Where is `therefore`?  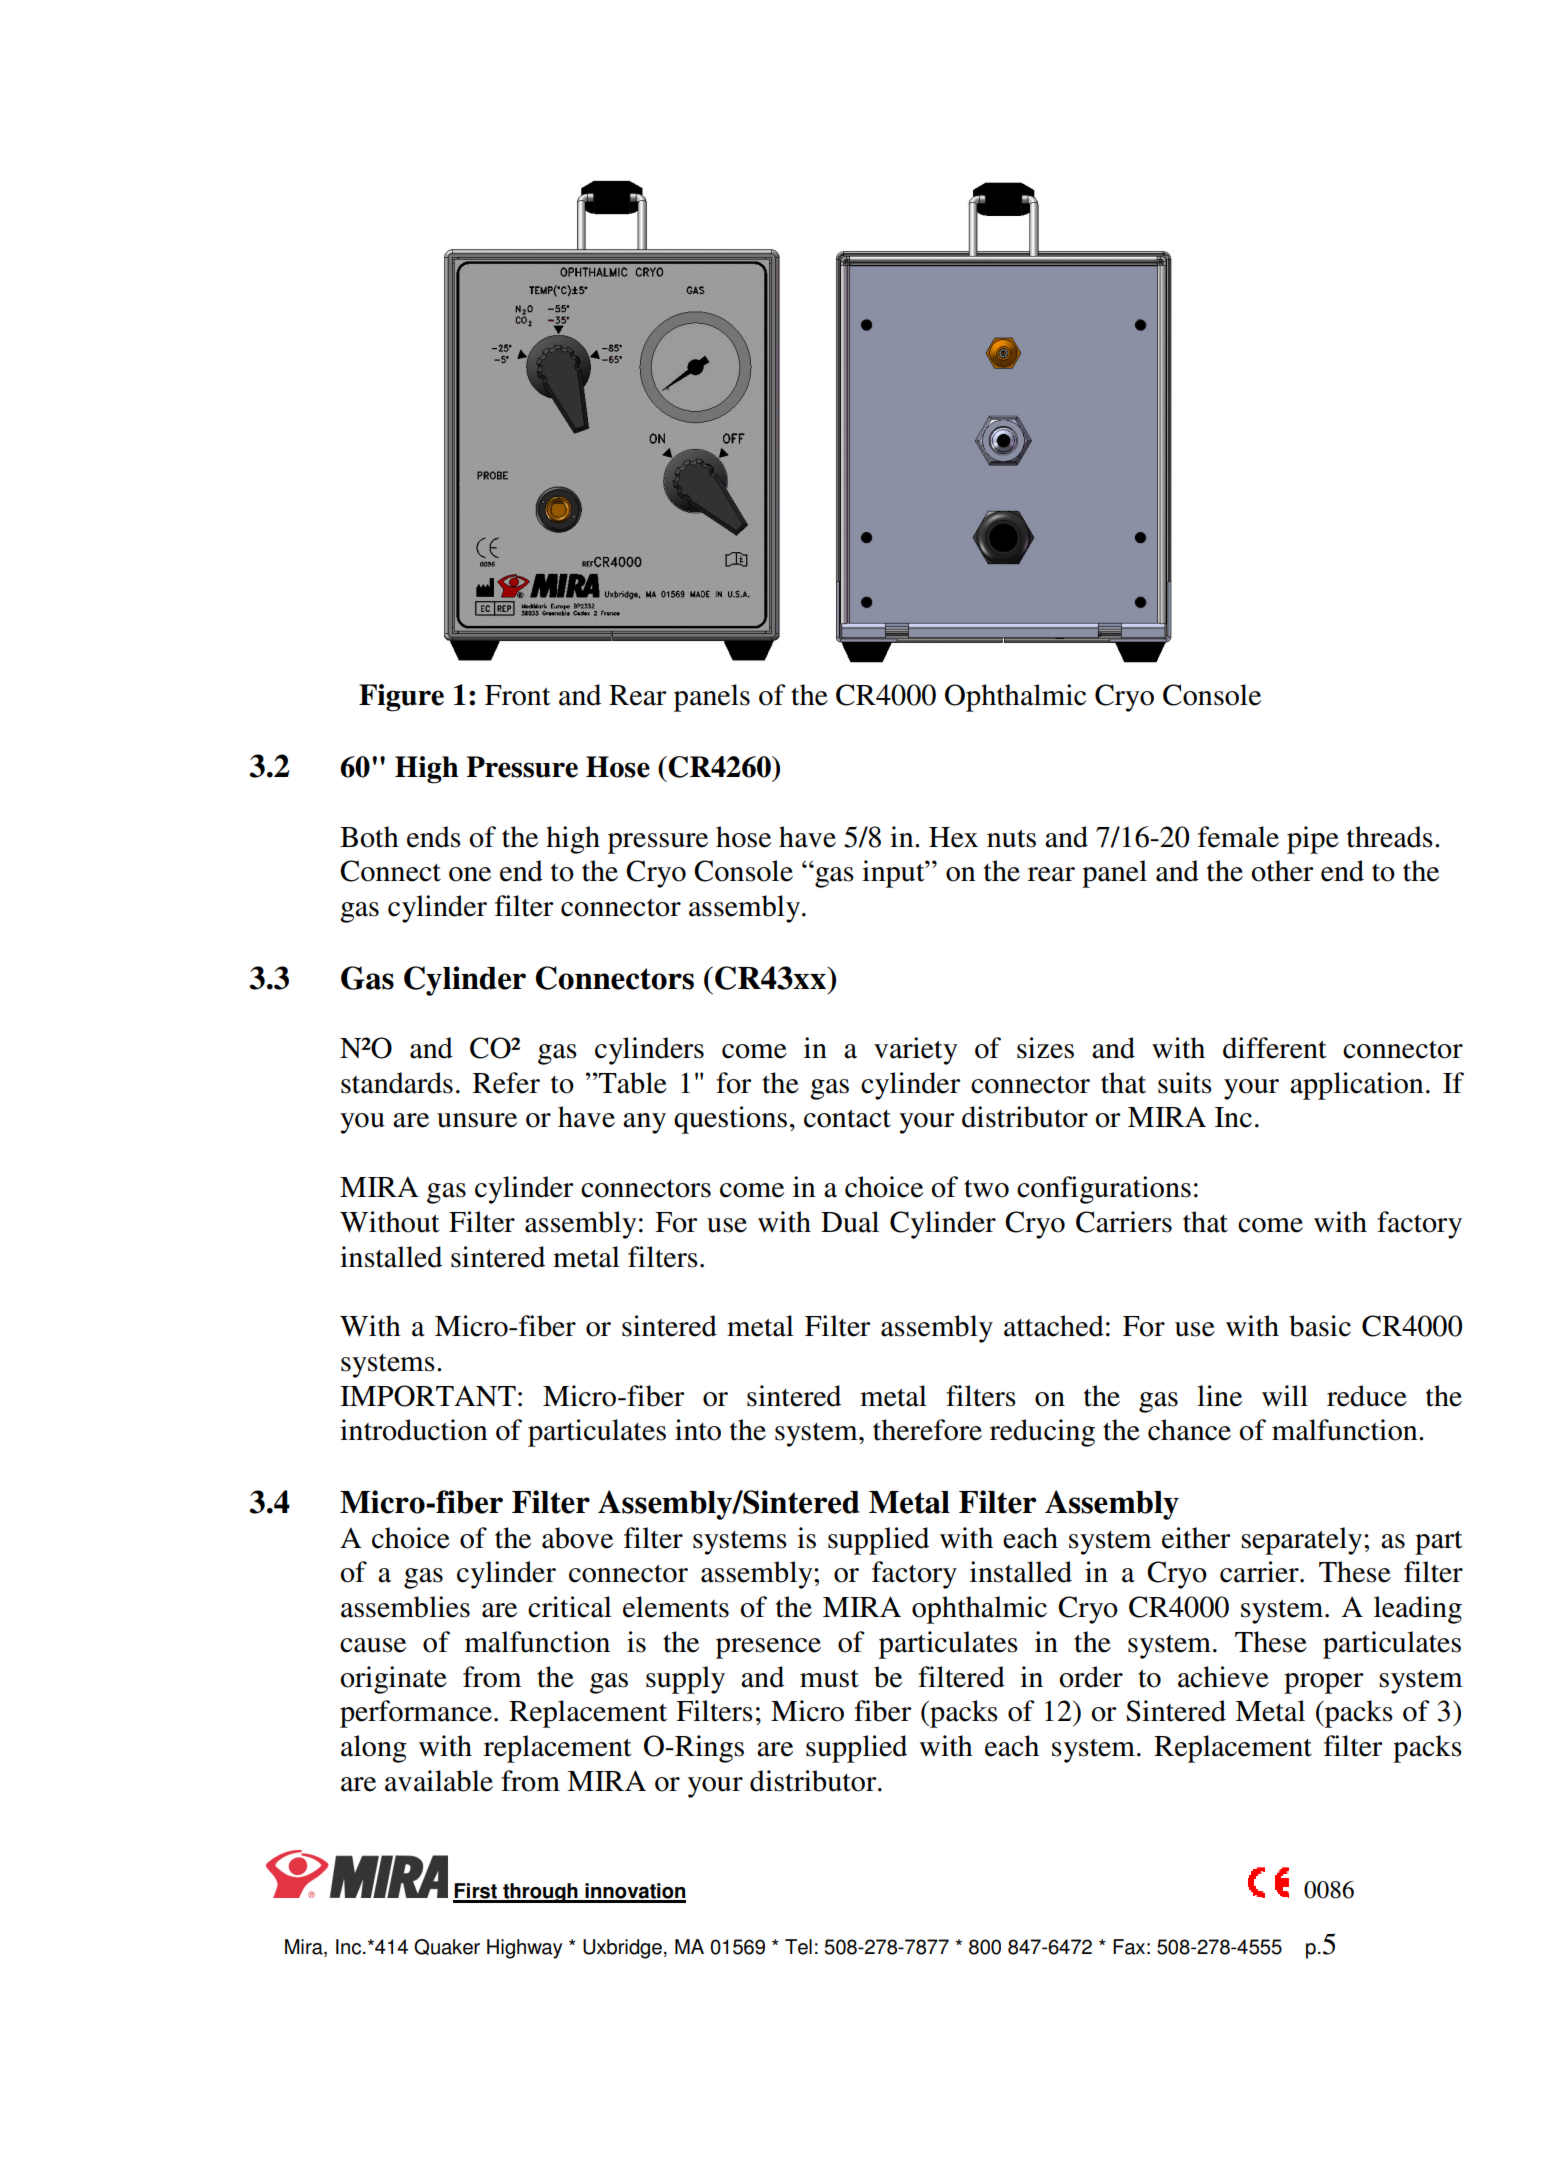
therefore is located at coordinates (927, 1430).
